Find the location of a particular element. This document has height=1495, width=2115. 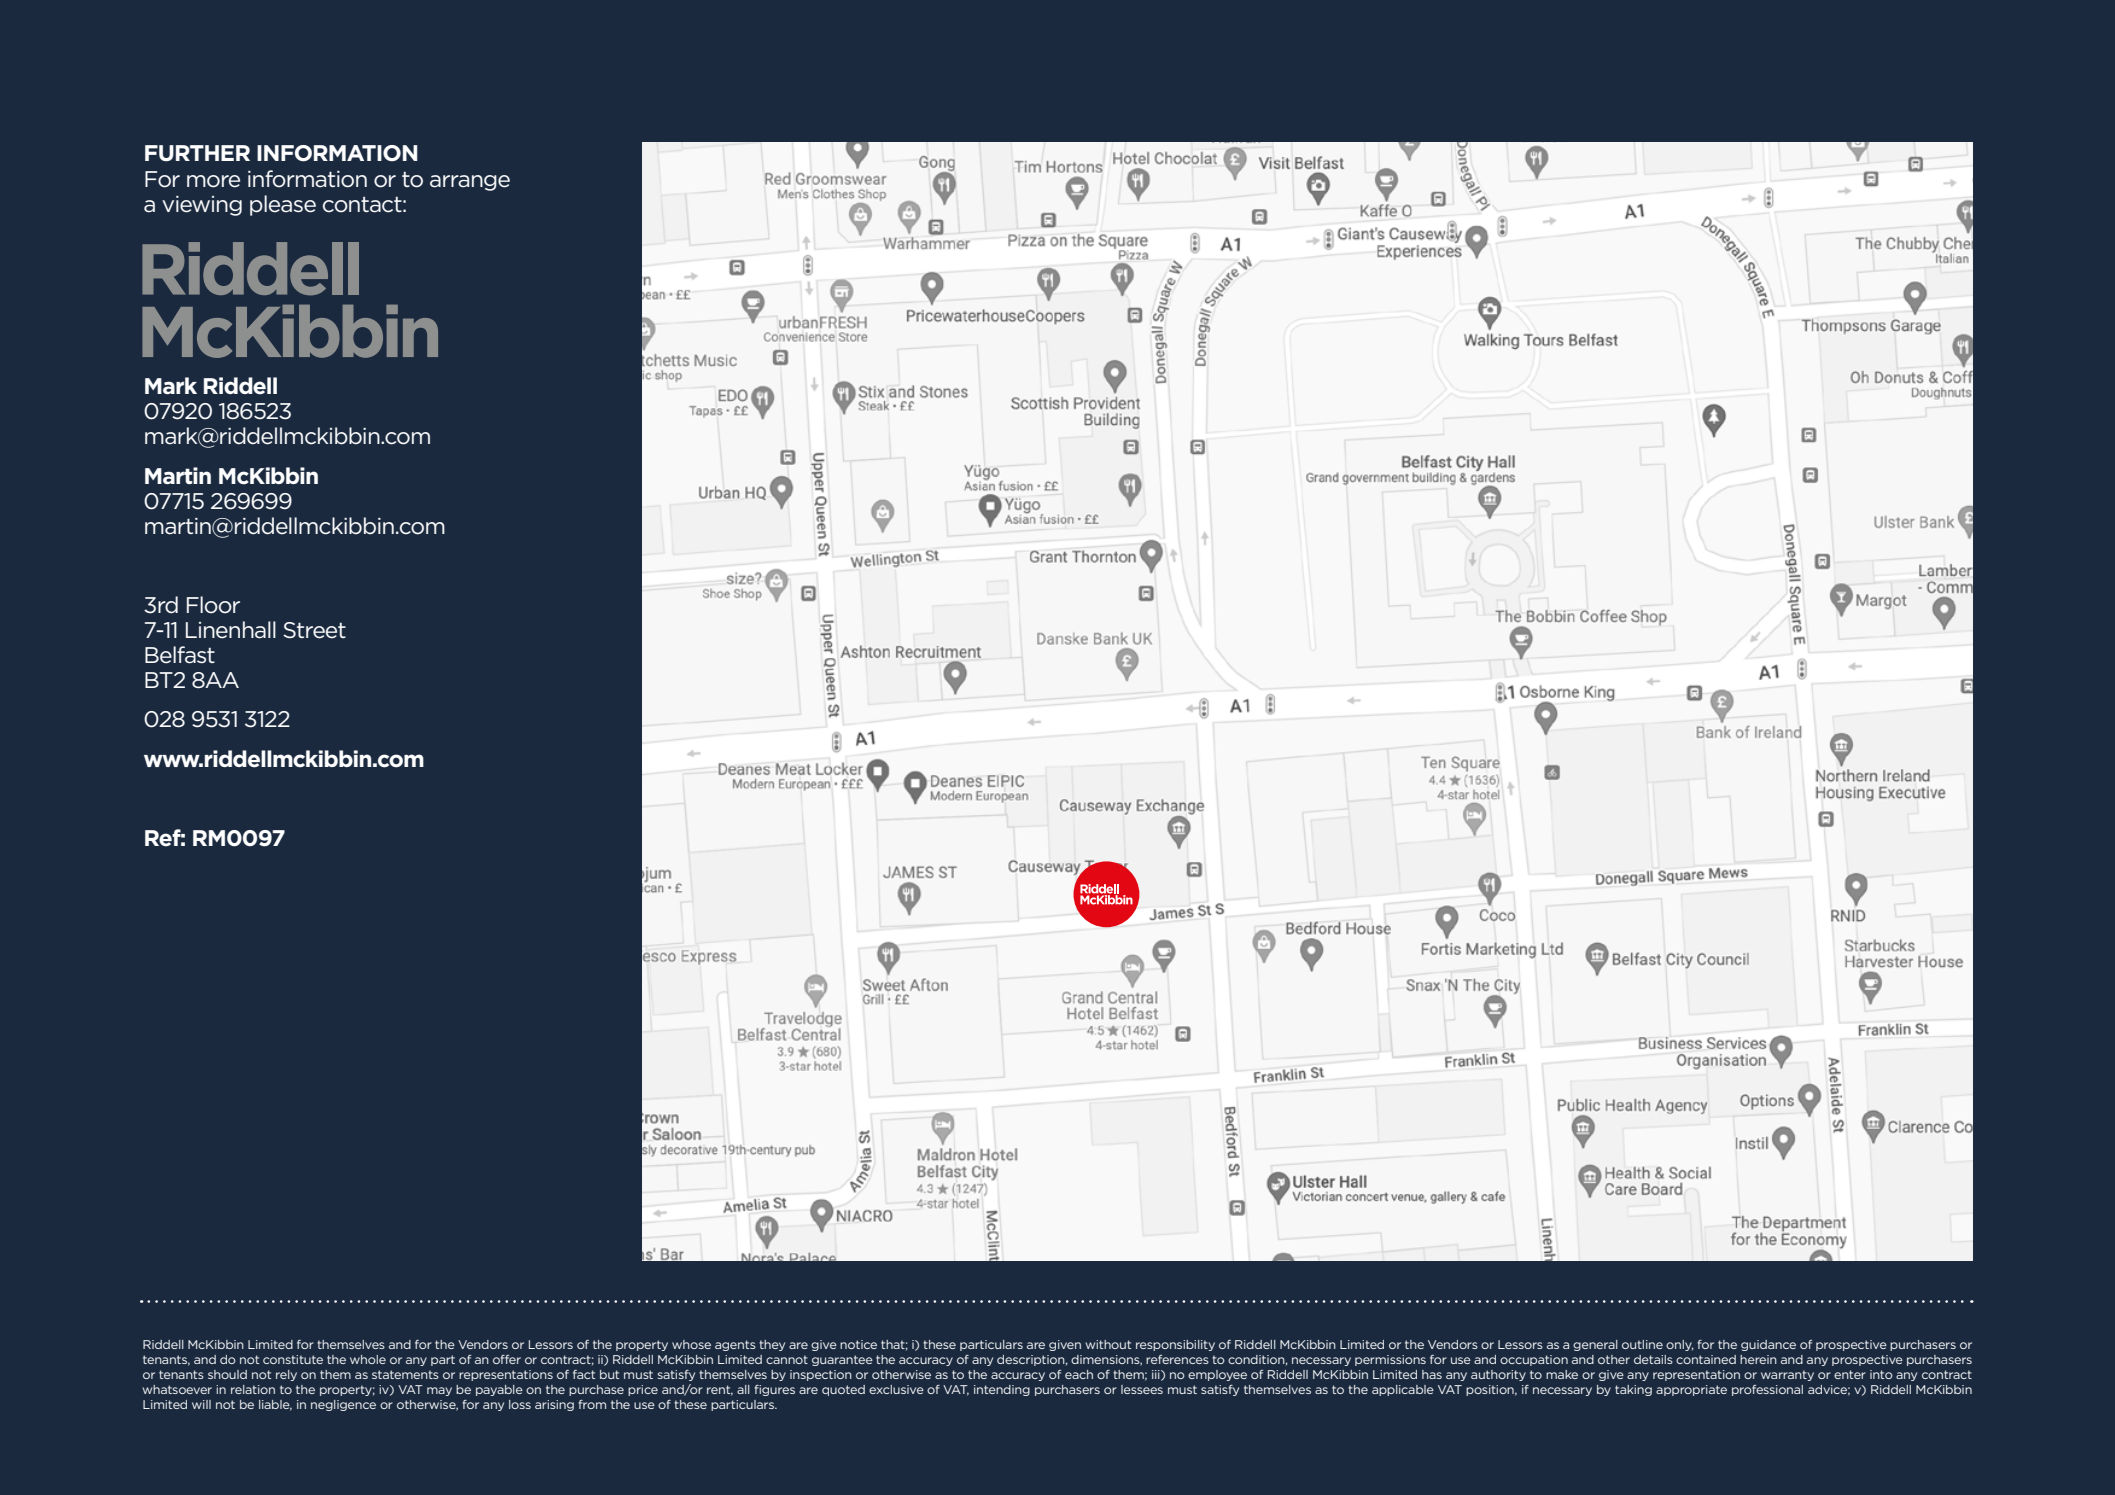

each is located at coordinates (1079, 1374).
